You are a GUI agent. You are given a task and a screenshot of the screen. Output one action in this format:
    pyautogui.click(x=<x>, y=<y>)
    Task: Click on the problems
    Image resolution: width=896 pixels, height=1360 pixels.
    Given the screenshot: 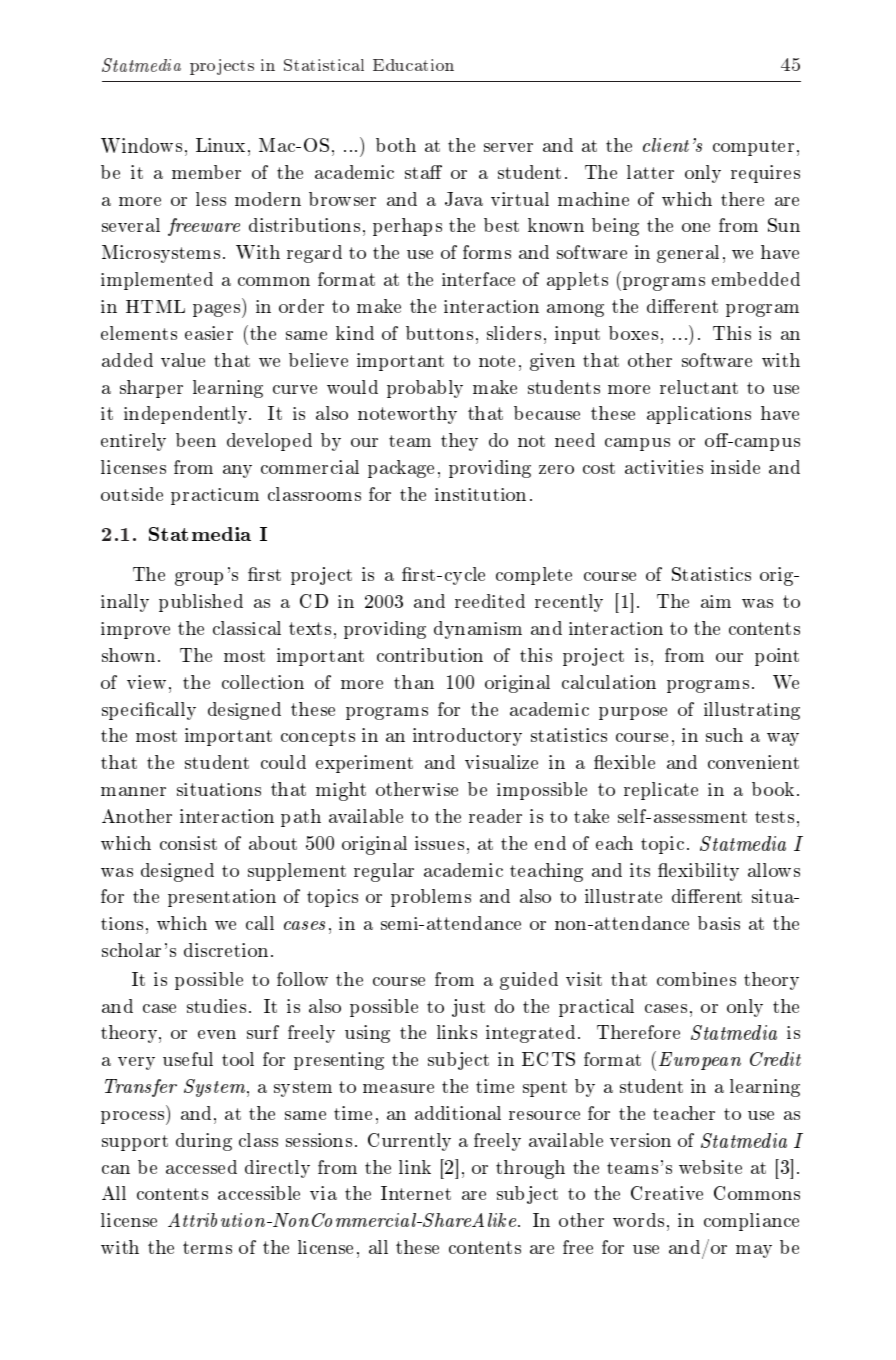 What is the action you would take?
    pyautogui.click(x=431, y=898)
